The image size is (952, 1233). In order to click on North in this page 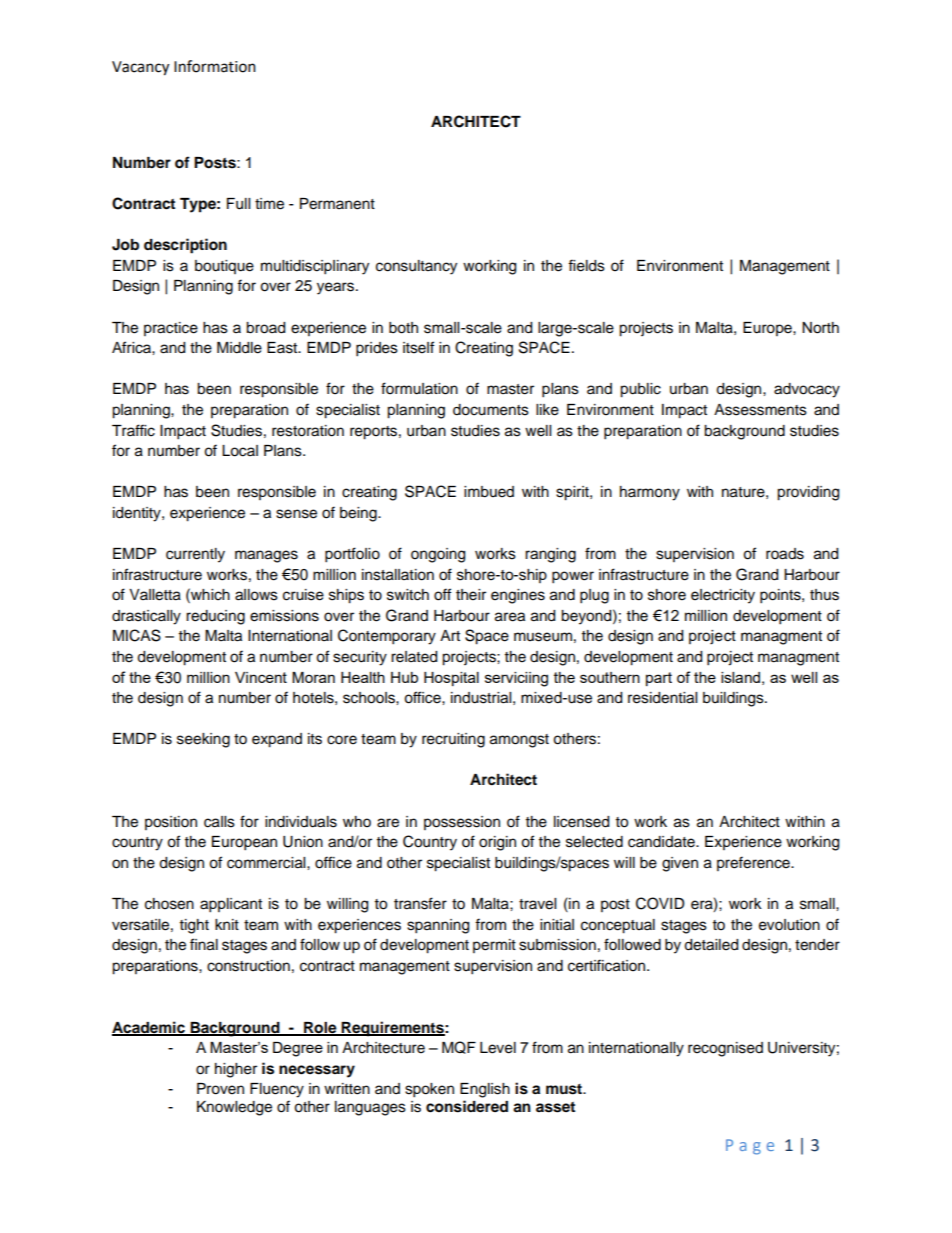, I will do `click(820, 328)`.
